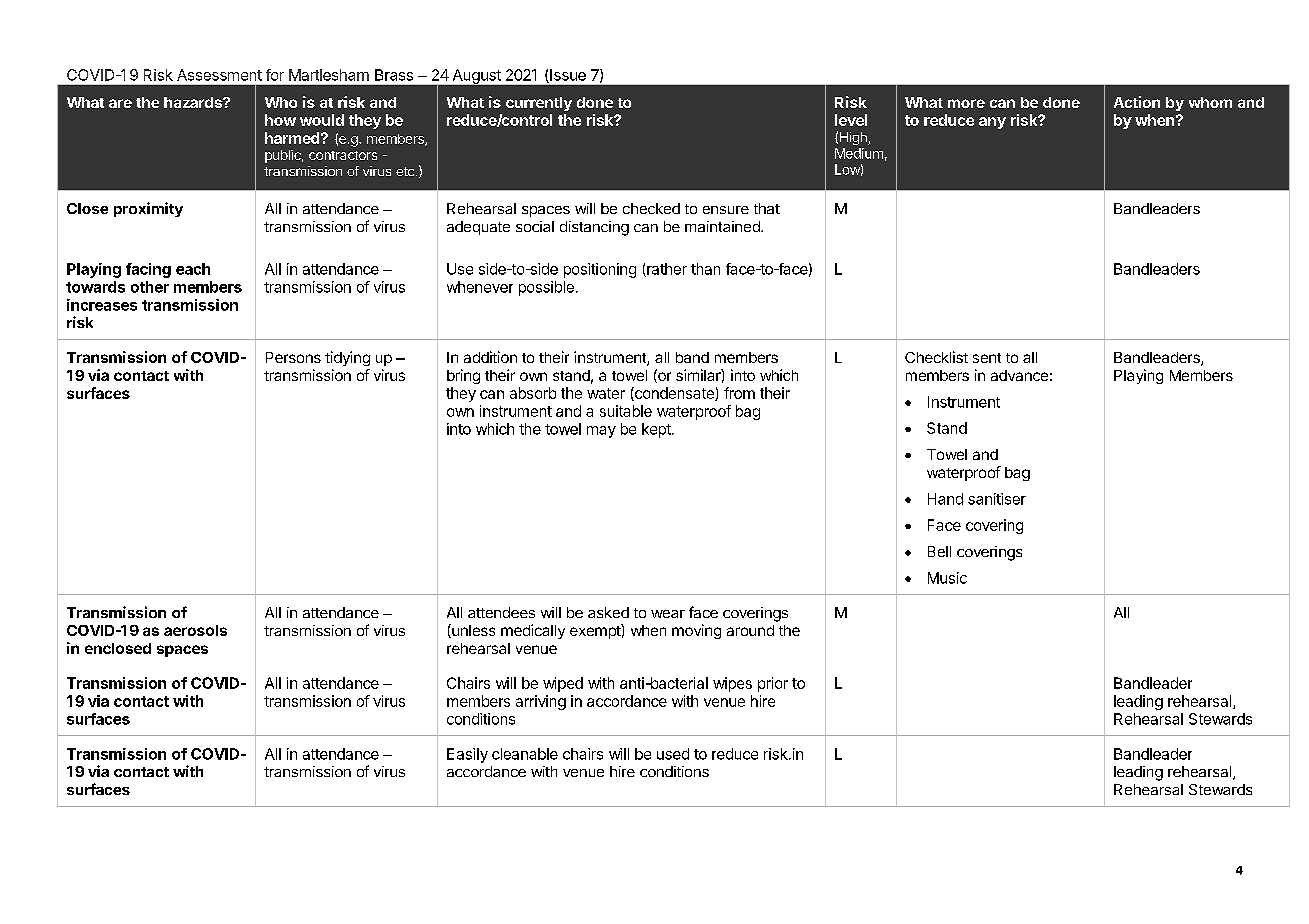 The image size is (1309, 924). I want to click on Action, so click(1137, 102).
